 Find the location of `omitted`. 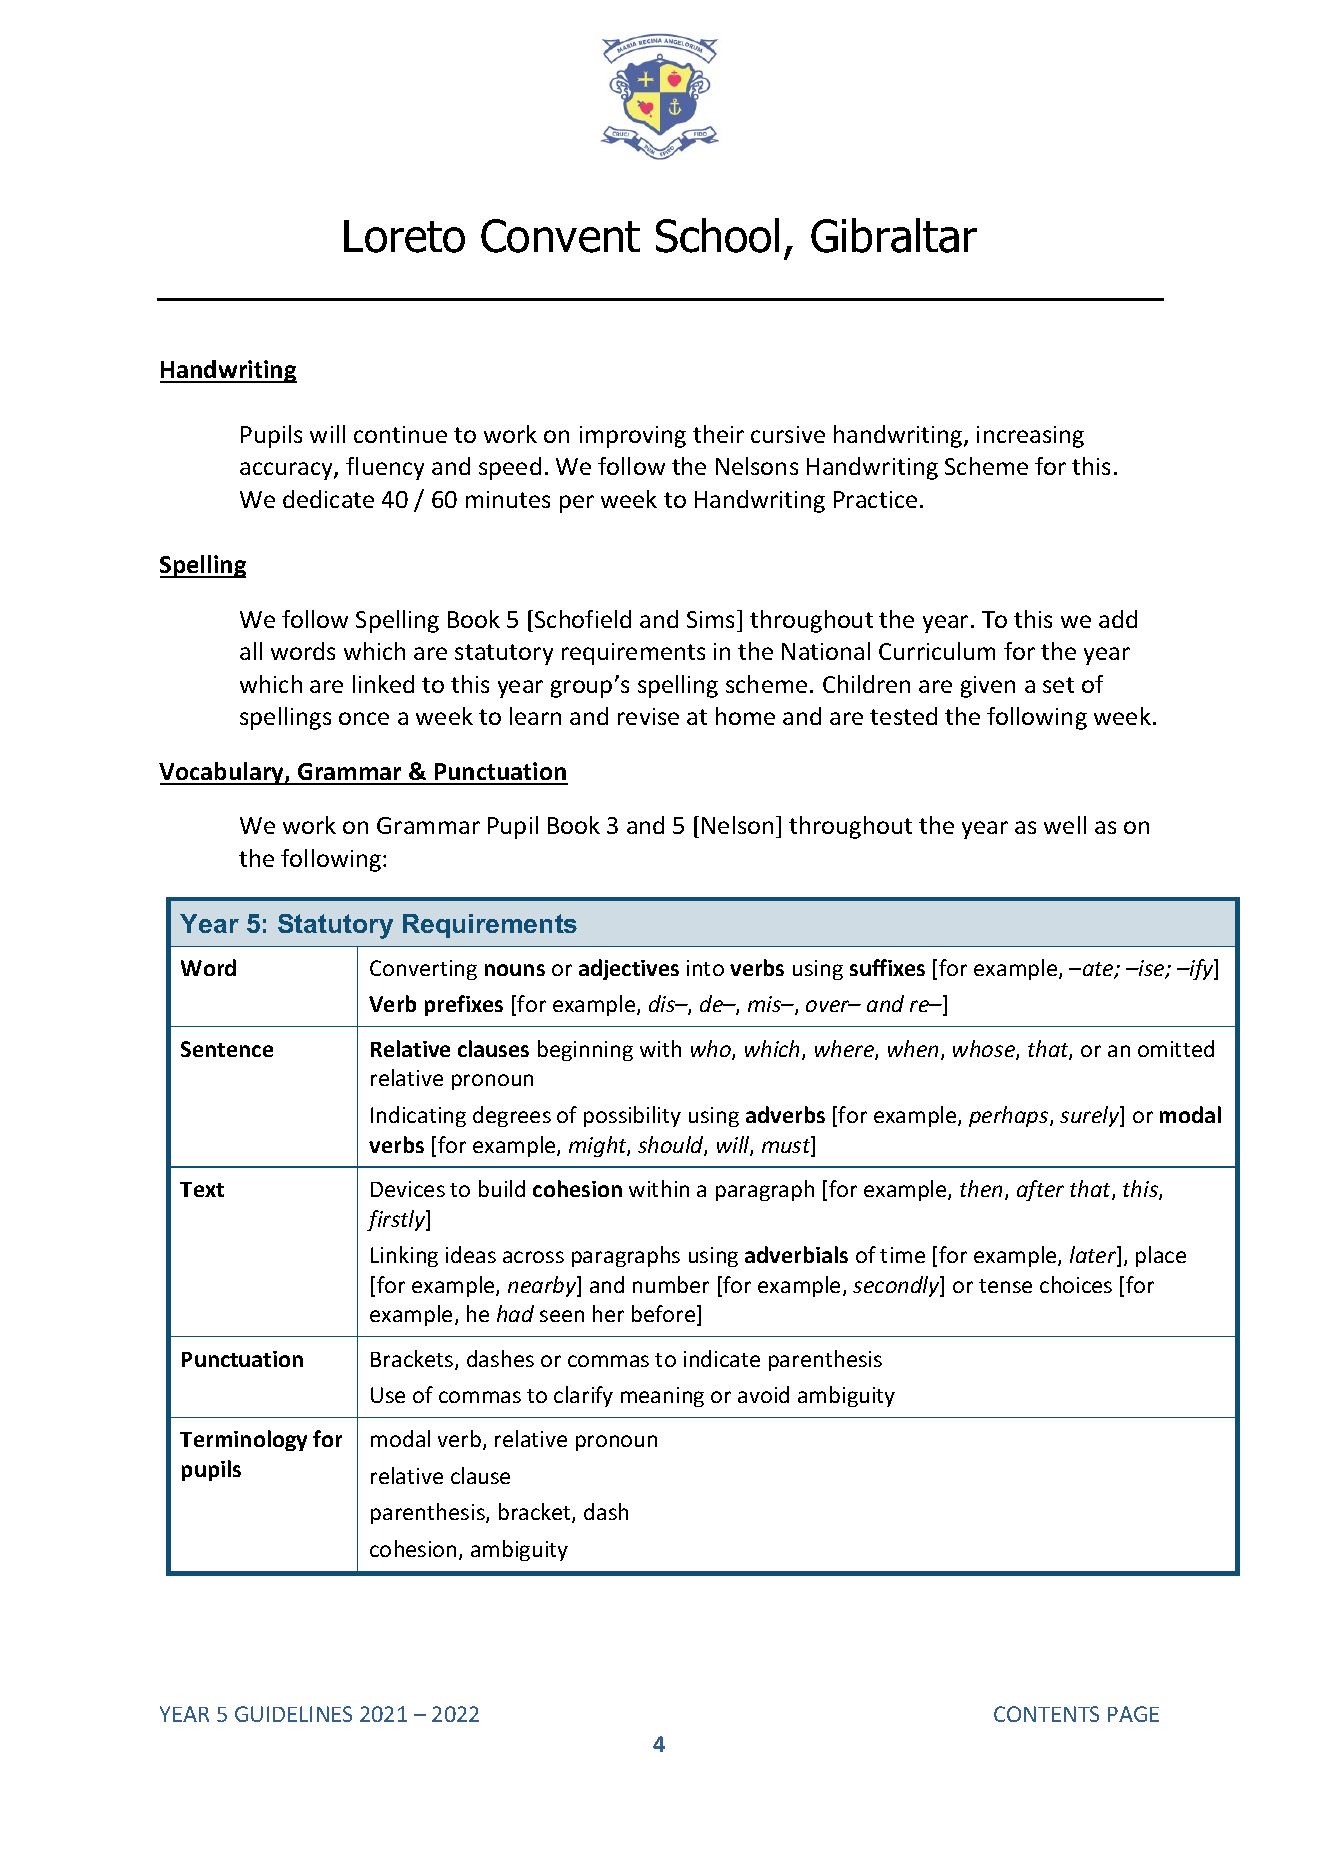

omitted is located at coordinates (1176, 1048).
